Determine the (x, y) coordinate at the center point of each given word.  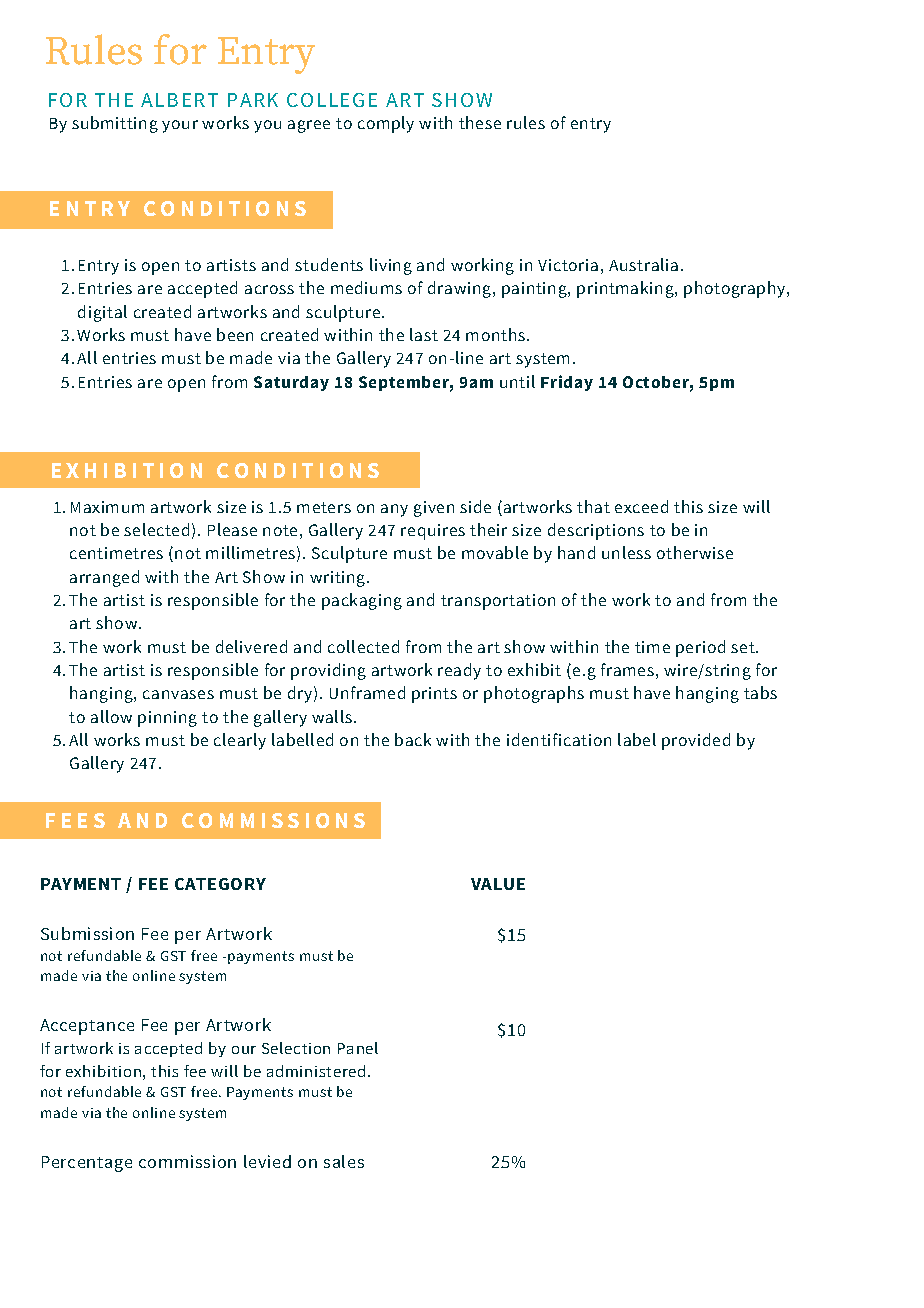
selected (156, 529)
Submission (87, 933)
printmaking (626, 289)
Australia (643, 264)
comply (386, 124)
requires (433, 532)
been (235, 334)
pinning (167, 719)
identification (559, 739)
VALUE (498, 884)
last (424, 334)
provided (696, 741)
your (180, 126)
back (413, 739)
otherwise (695, 552)
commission (187, 1161)
